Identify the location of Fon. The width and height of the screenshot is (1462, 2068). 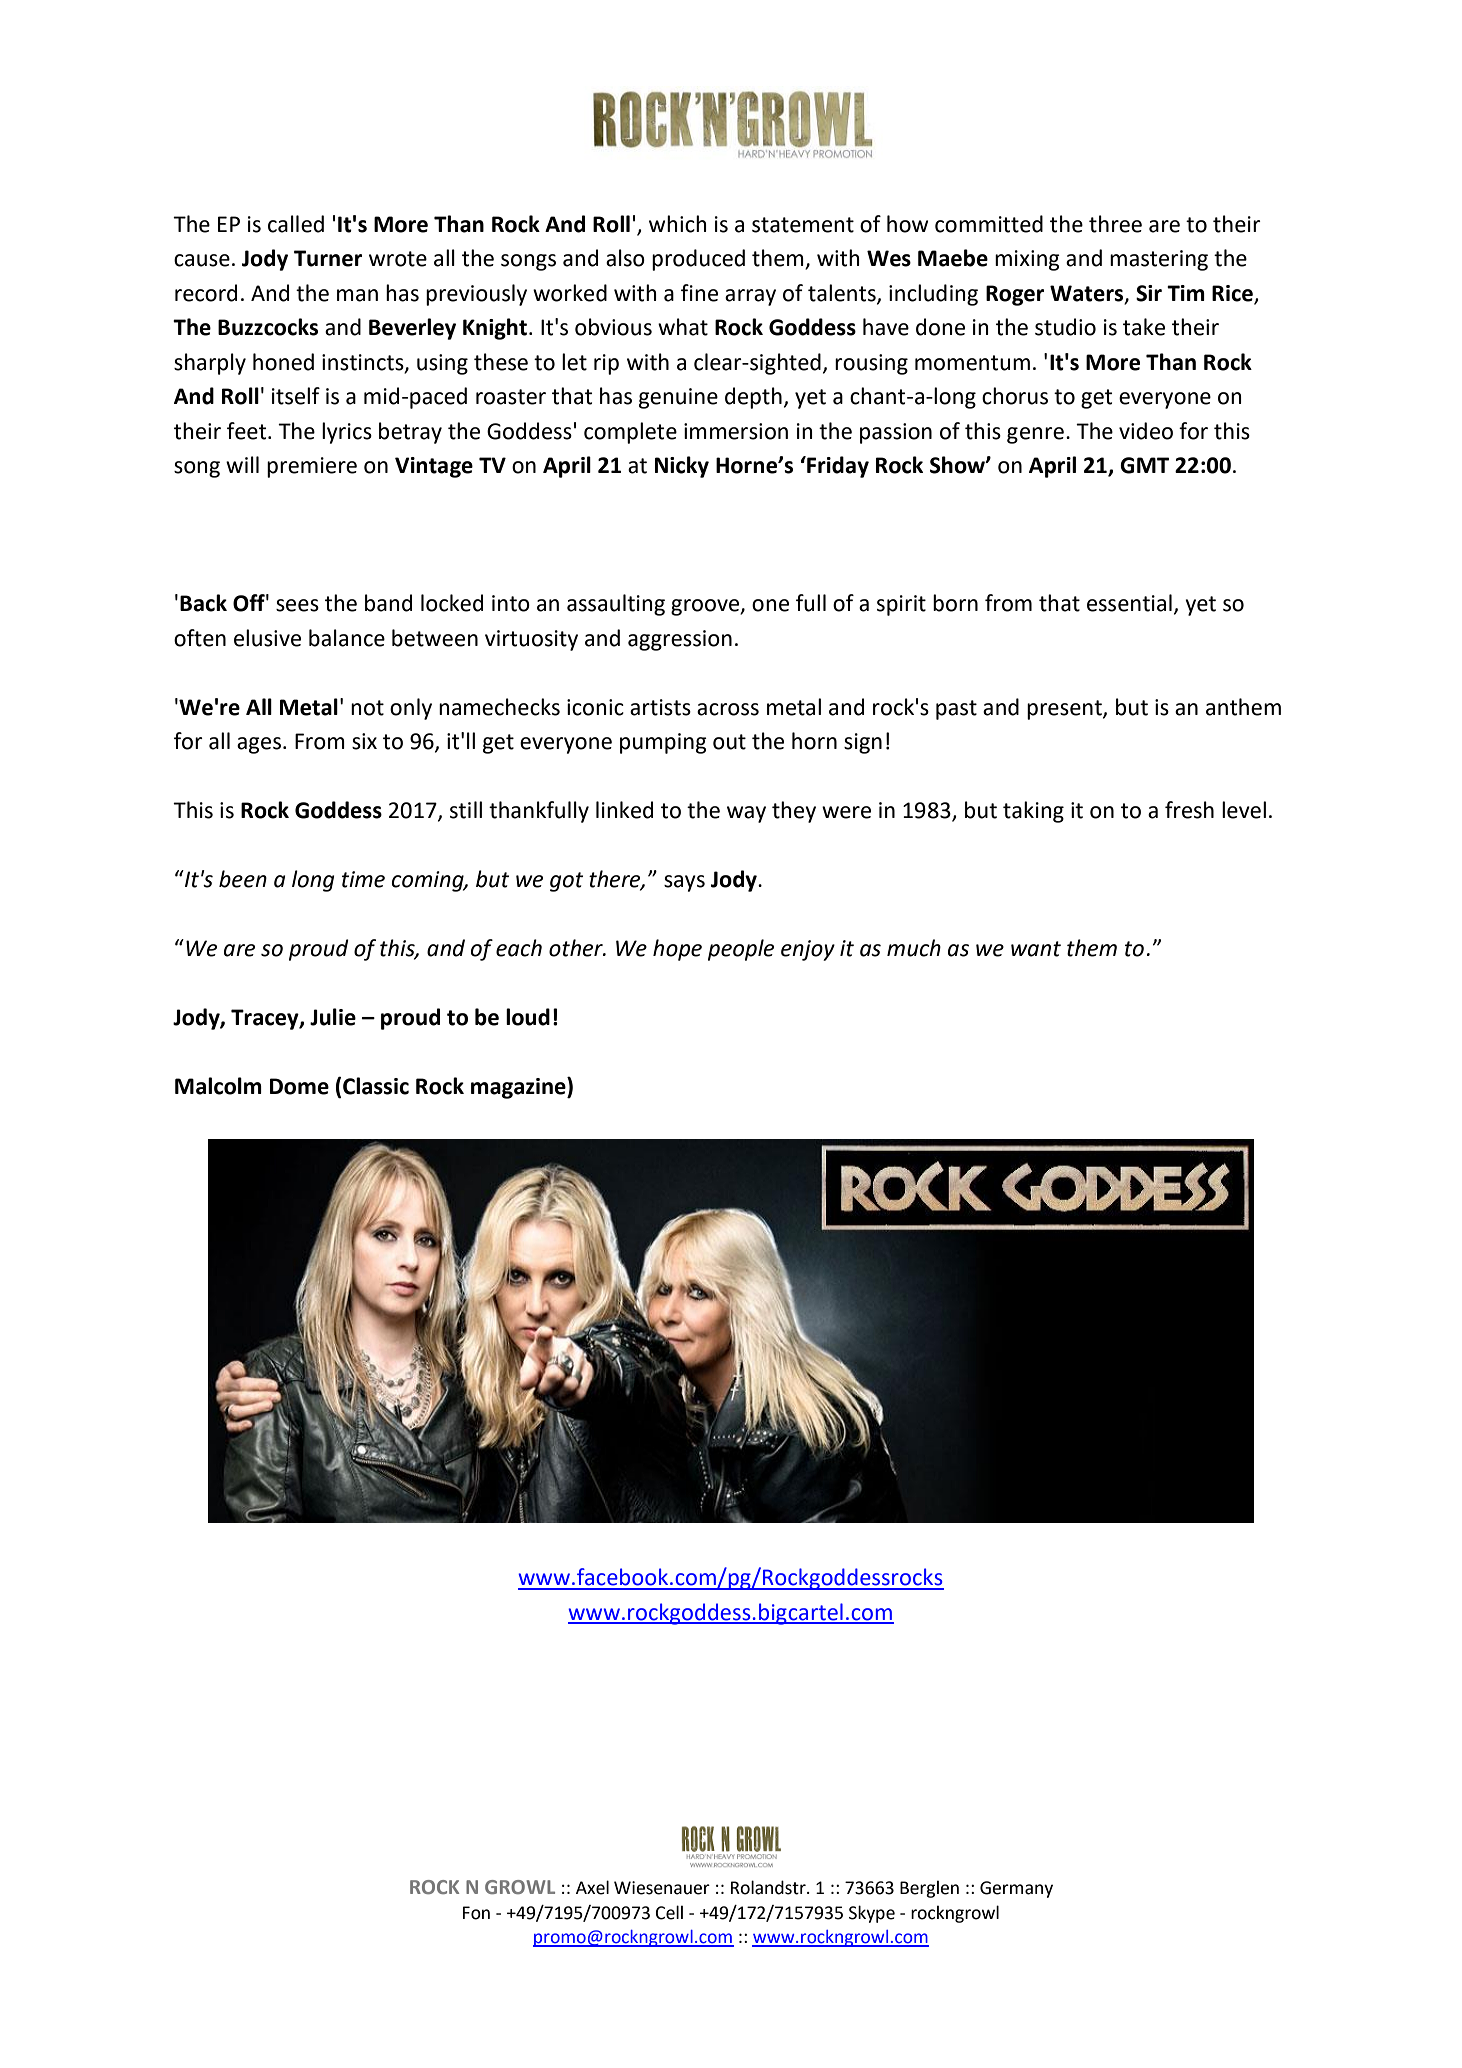
(476, 1913).
